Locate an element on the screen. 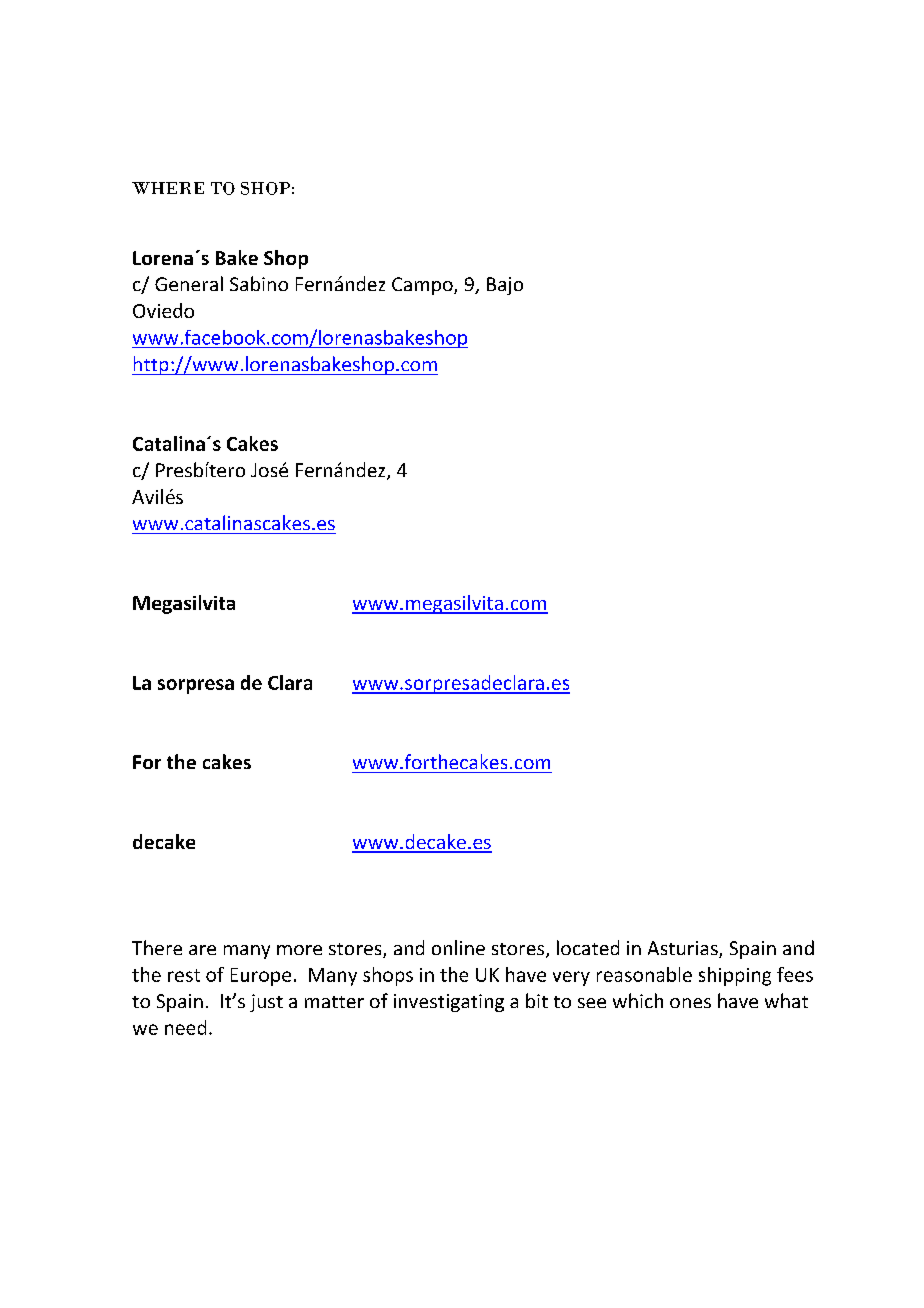  online is located at coordinates (458, 947).
